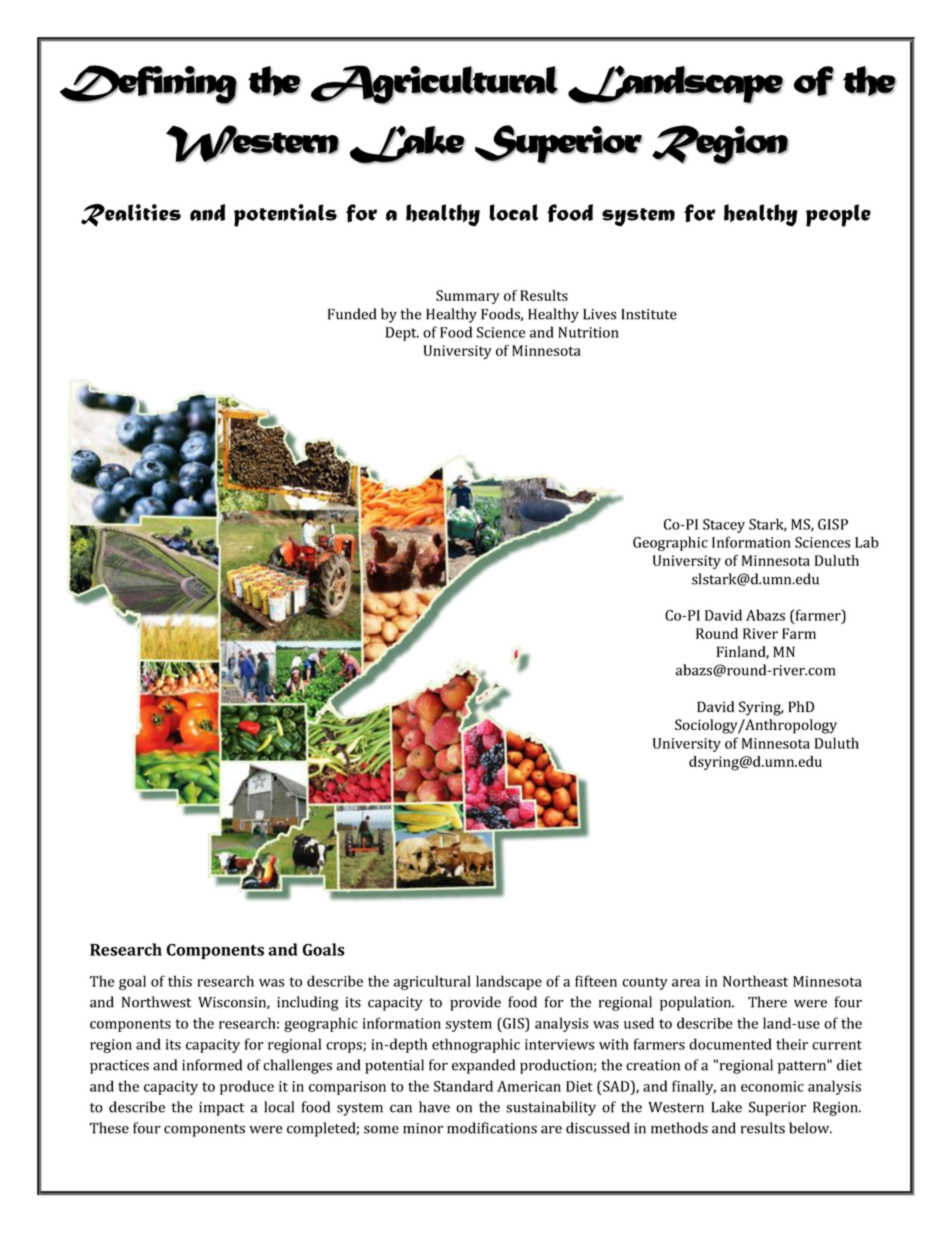 This screenshot has width=952, height=1233. What do you see at coordinates (867, 542) in the screenshot?
I see `Lab` at bounding box center [867, 542].
